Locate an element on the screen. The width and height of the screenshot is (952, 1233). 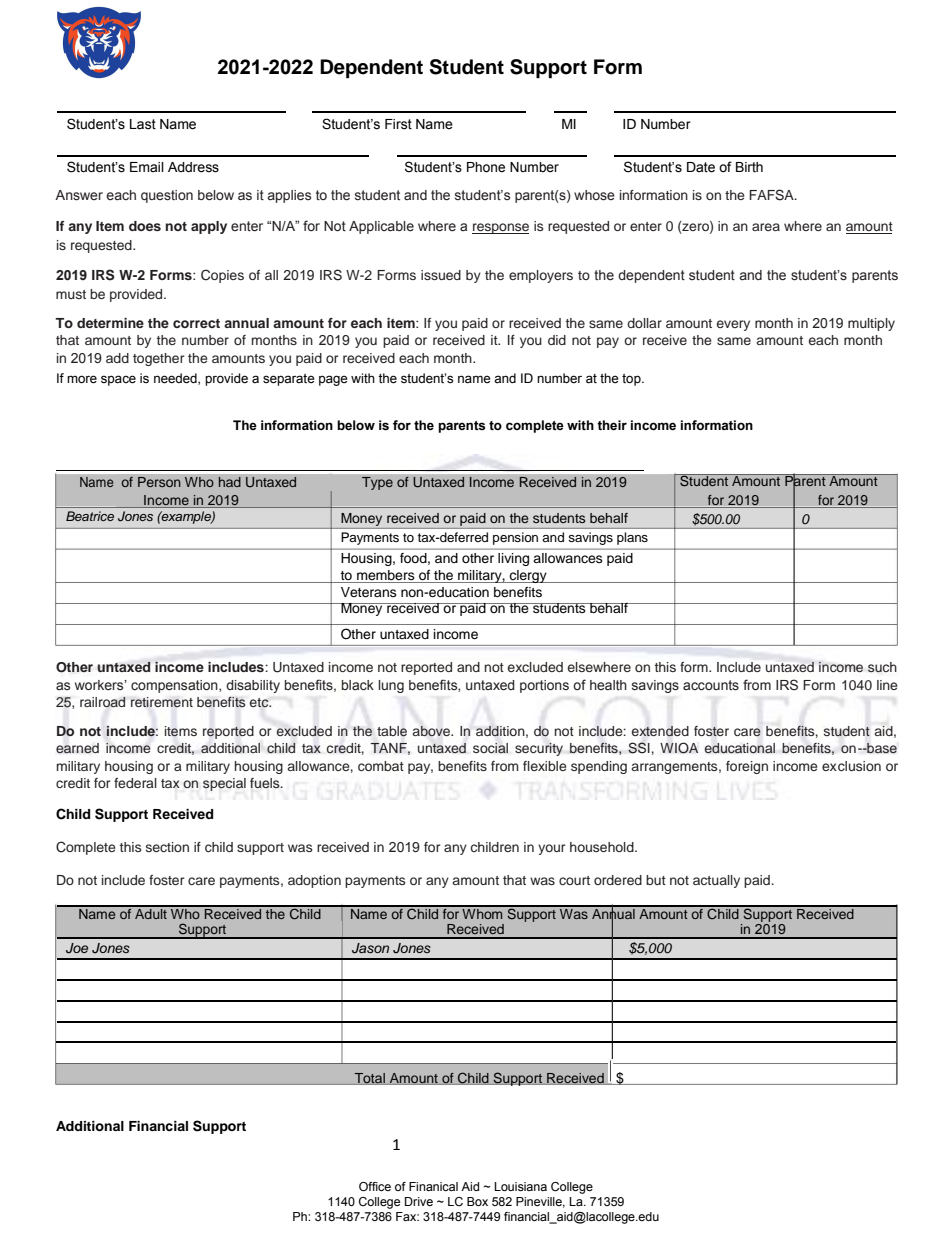
section is located at coordinates (167, 847).
